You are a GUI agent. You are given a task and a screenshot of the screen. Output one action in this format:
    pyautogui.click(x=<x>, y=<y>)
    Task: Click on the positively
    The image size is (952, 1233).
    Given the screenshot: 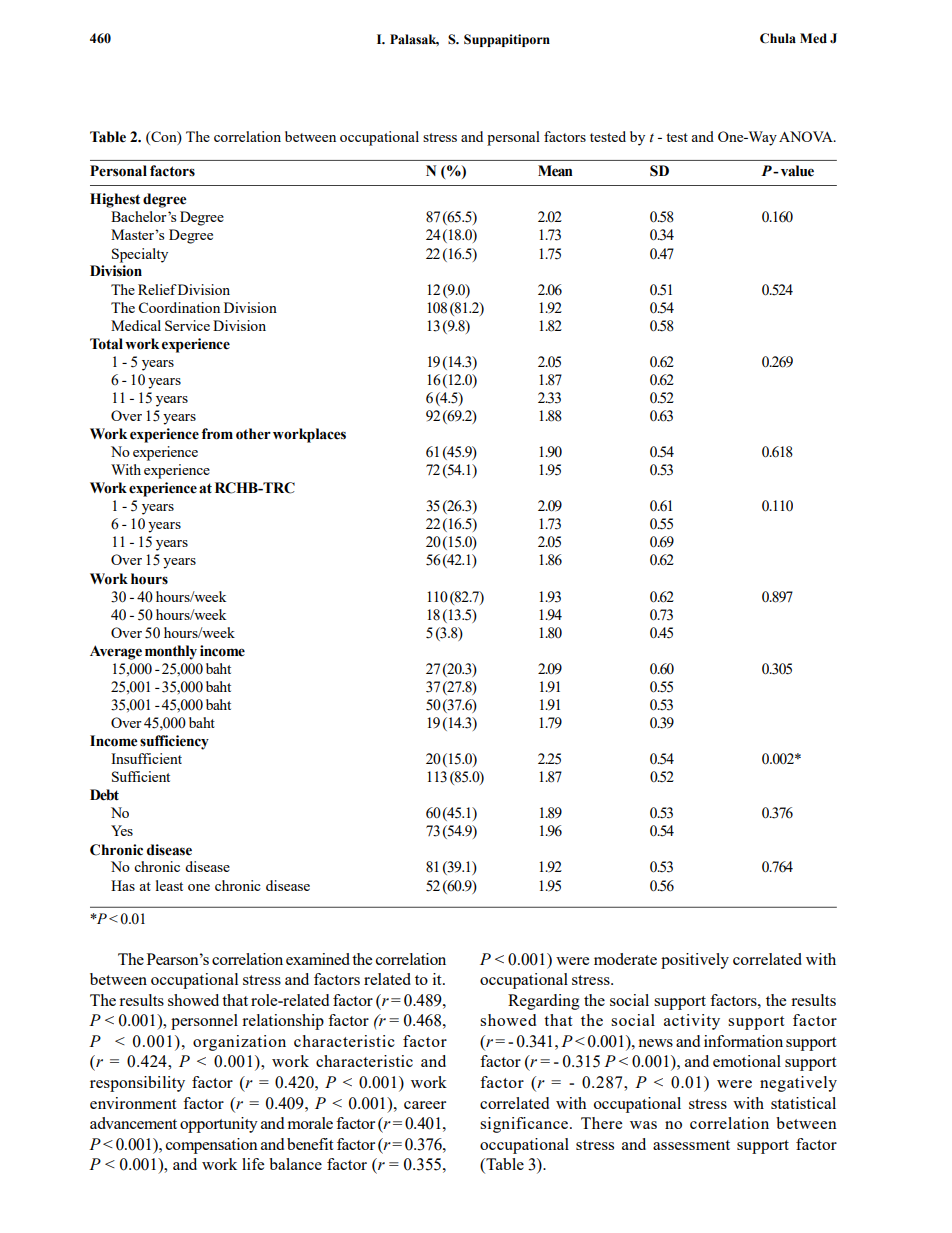 What is the action you would take?
    pyautogui.click(x=695, y=961)
